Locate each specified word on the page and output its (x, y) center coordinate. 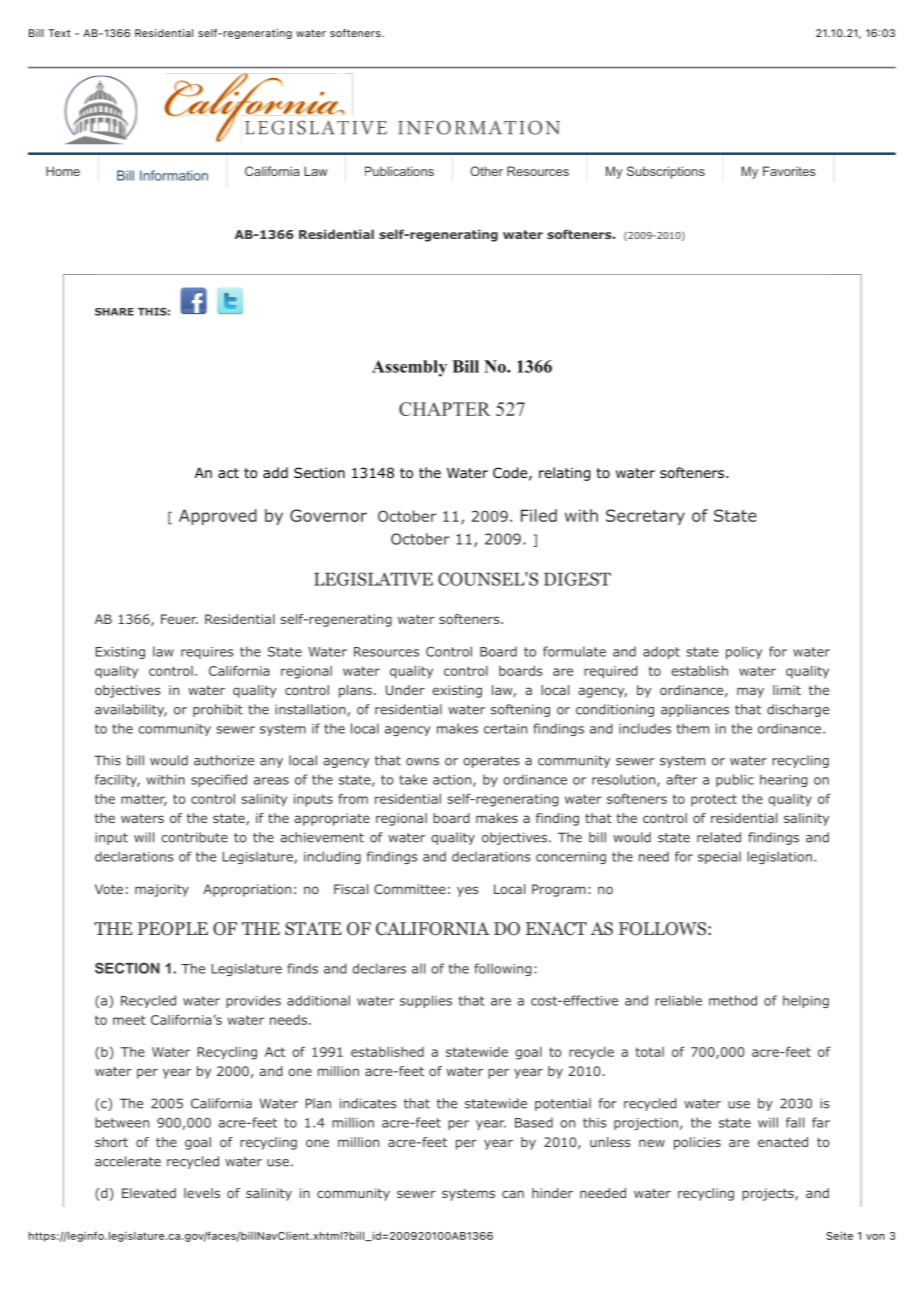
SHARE (114, 312)
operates (491, 762)
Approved (218, 517)
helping (806, 1001)
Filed (539, 515)
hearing (783, 780)
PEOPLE (173, 929)
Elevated (149, 1193)
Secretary (645, 517)
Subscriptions (666, 172)
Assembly (409, 368)
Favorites (789, 171)
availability (131, 710)
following (502, 969)
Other (486, 171)
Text (59, 33)
